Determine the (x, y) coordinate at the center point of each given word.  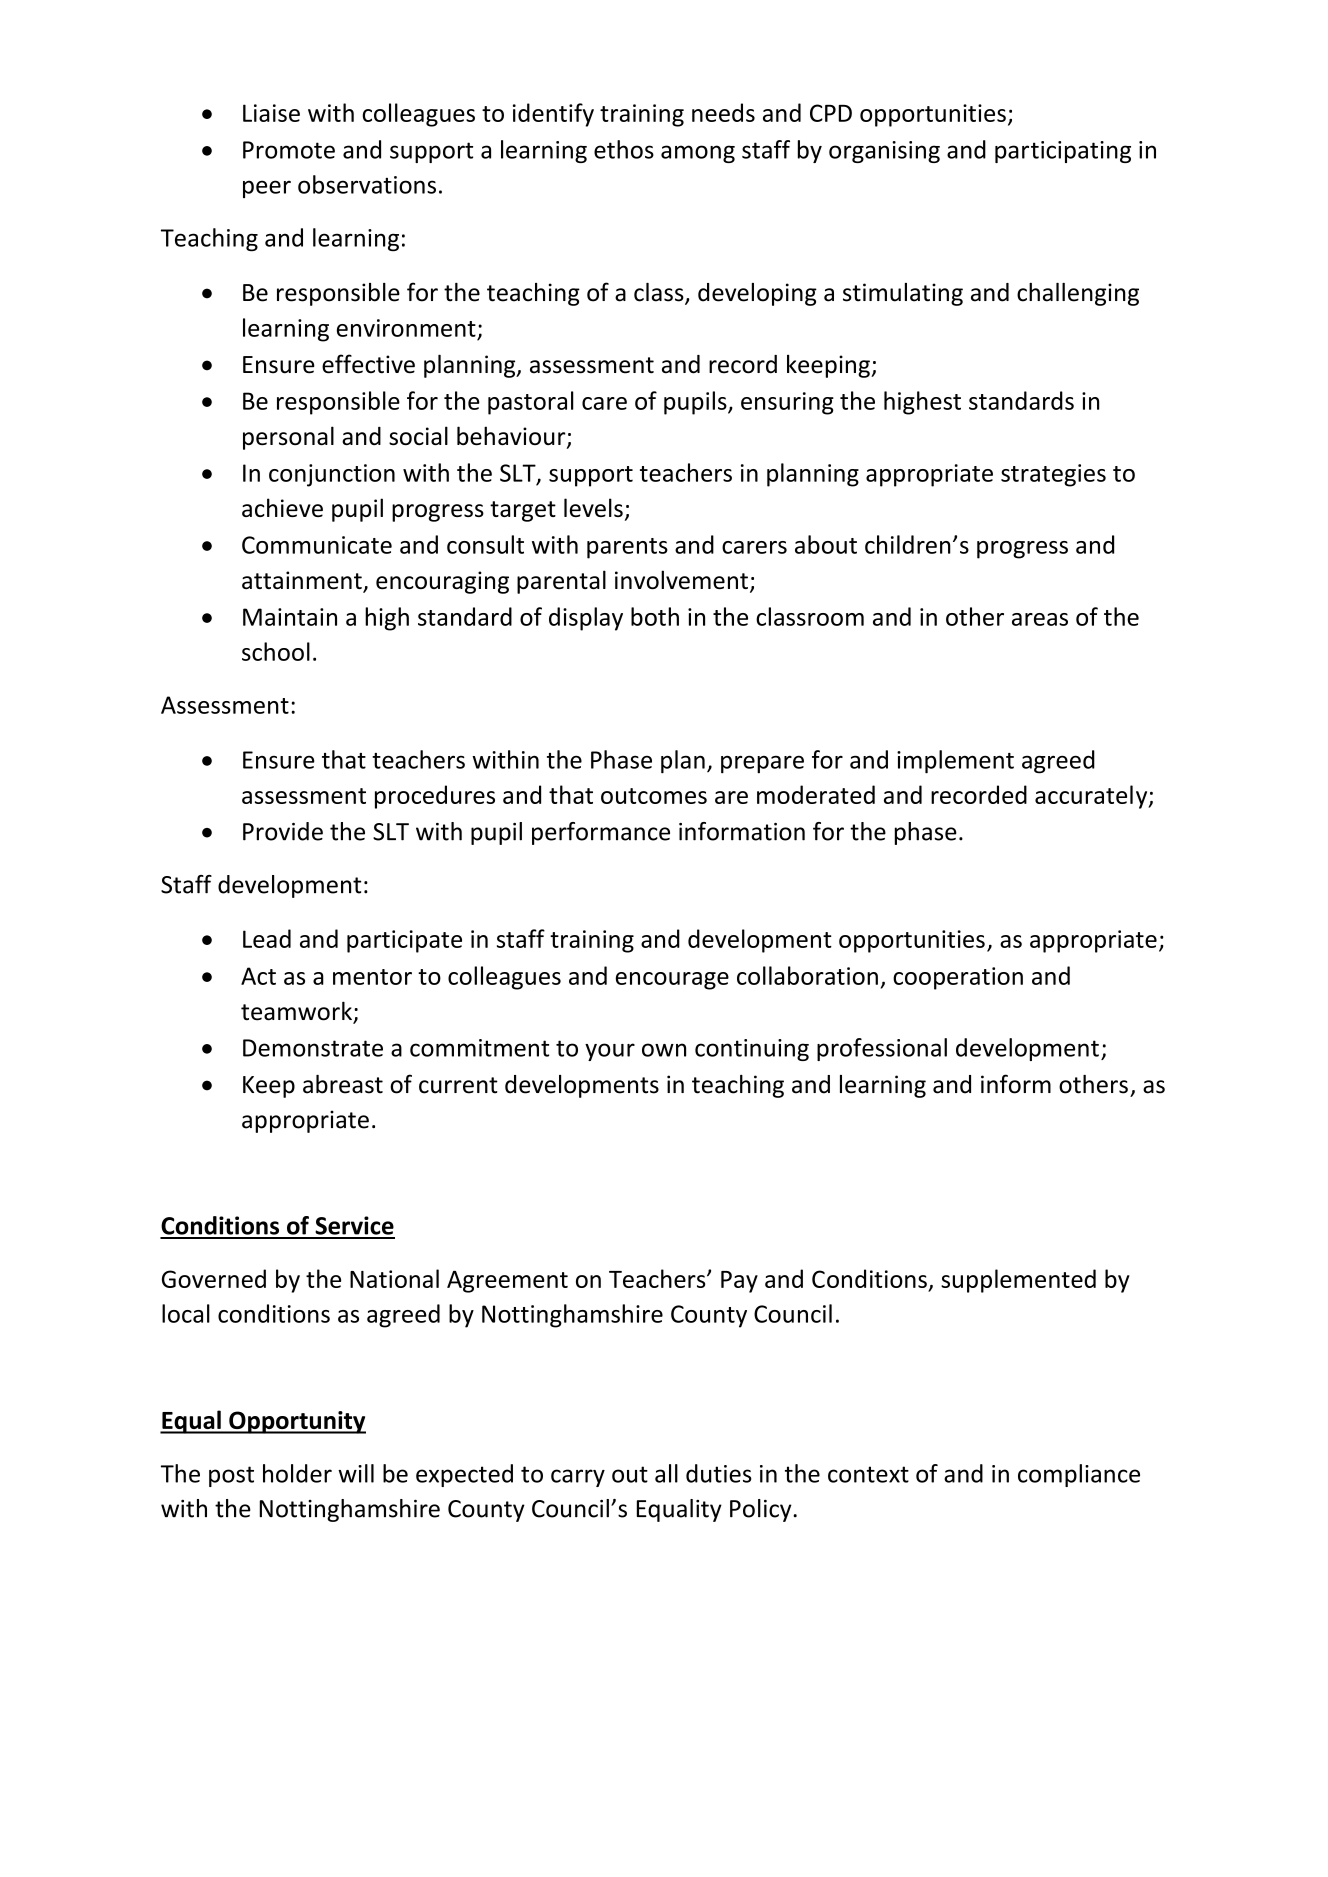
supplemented (1018, 1281)
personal (288, 438)
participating (1063, 152)
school (276, 651)
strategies (1053, 475)
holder (297, 1473)
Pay (739, 1282)
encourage (672, 981)
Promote (289, 150)
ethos (624, 149)
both (655, 616)
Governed (214, 1278)
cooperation (958, 978)
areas (1040, 619)
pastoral (531, 403)
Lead (267, 938)
